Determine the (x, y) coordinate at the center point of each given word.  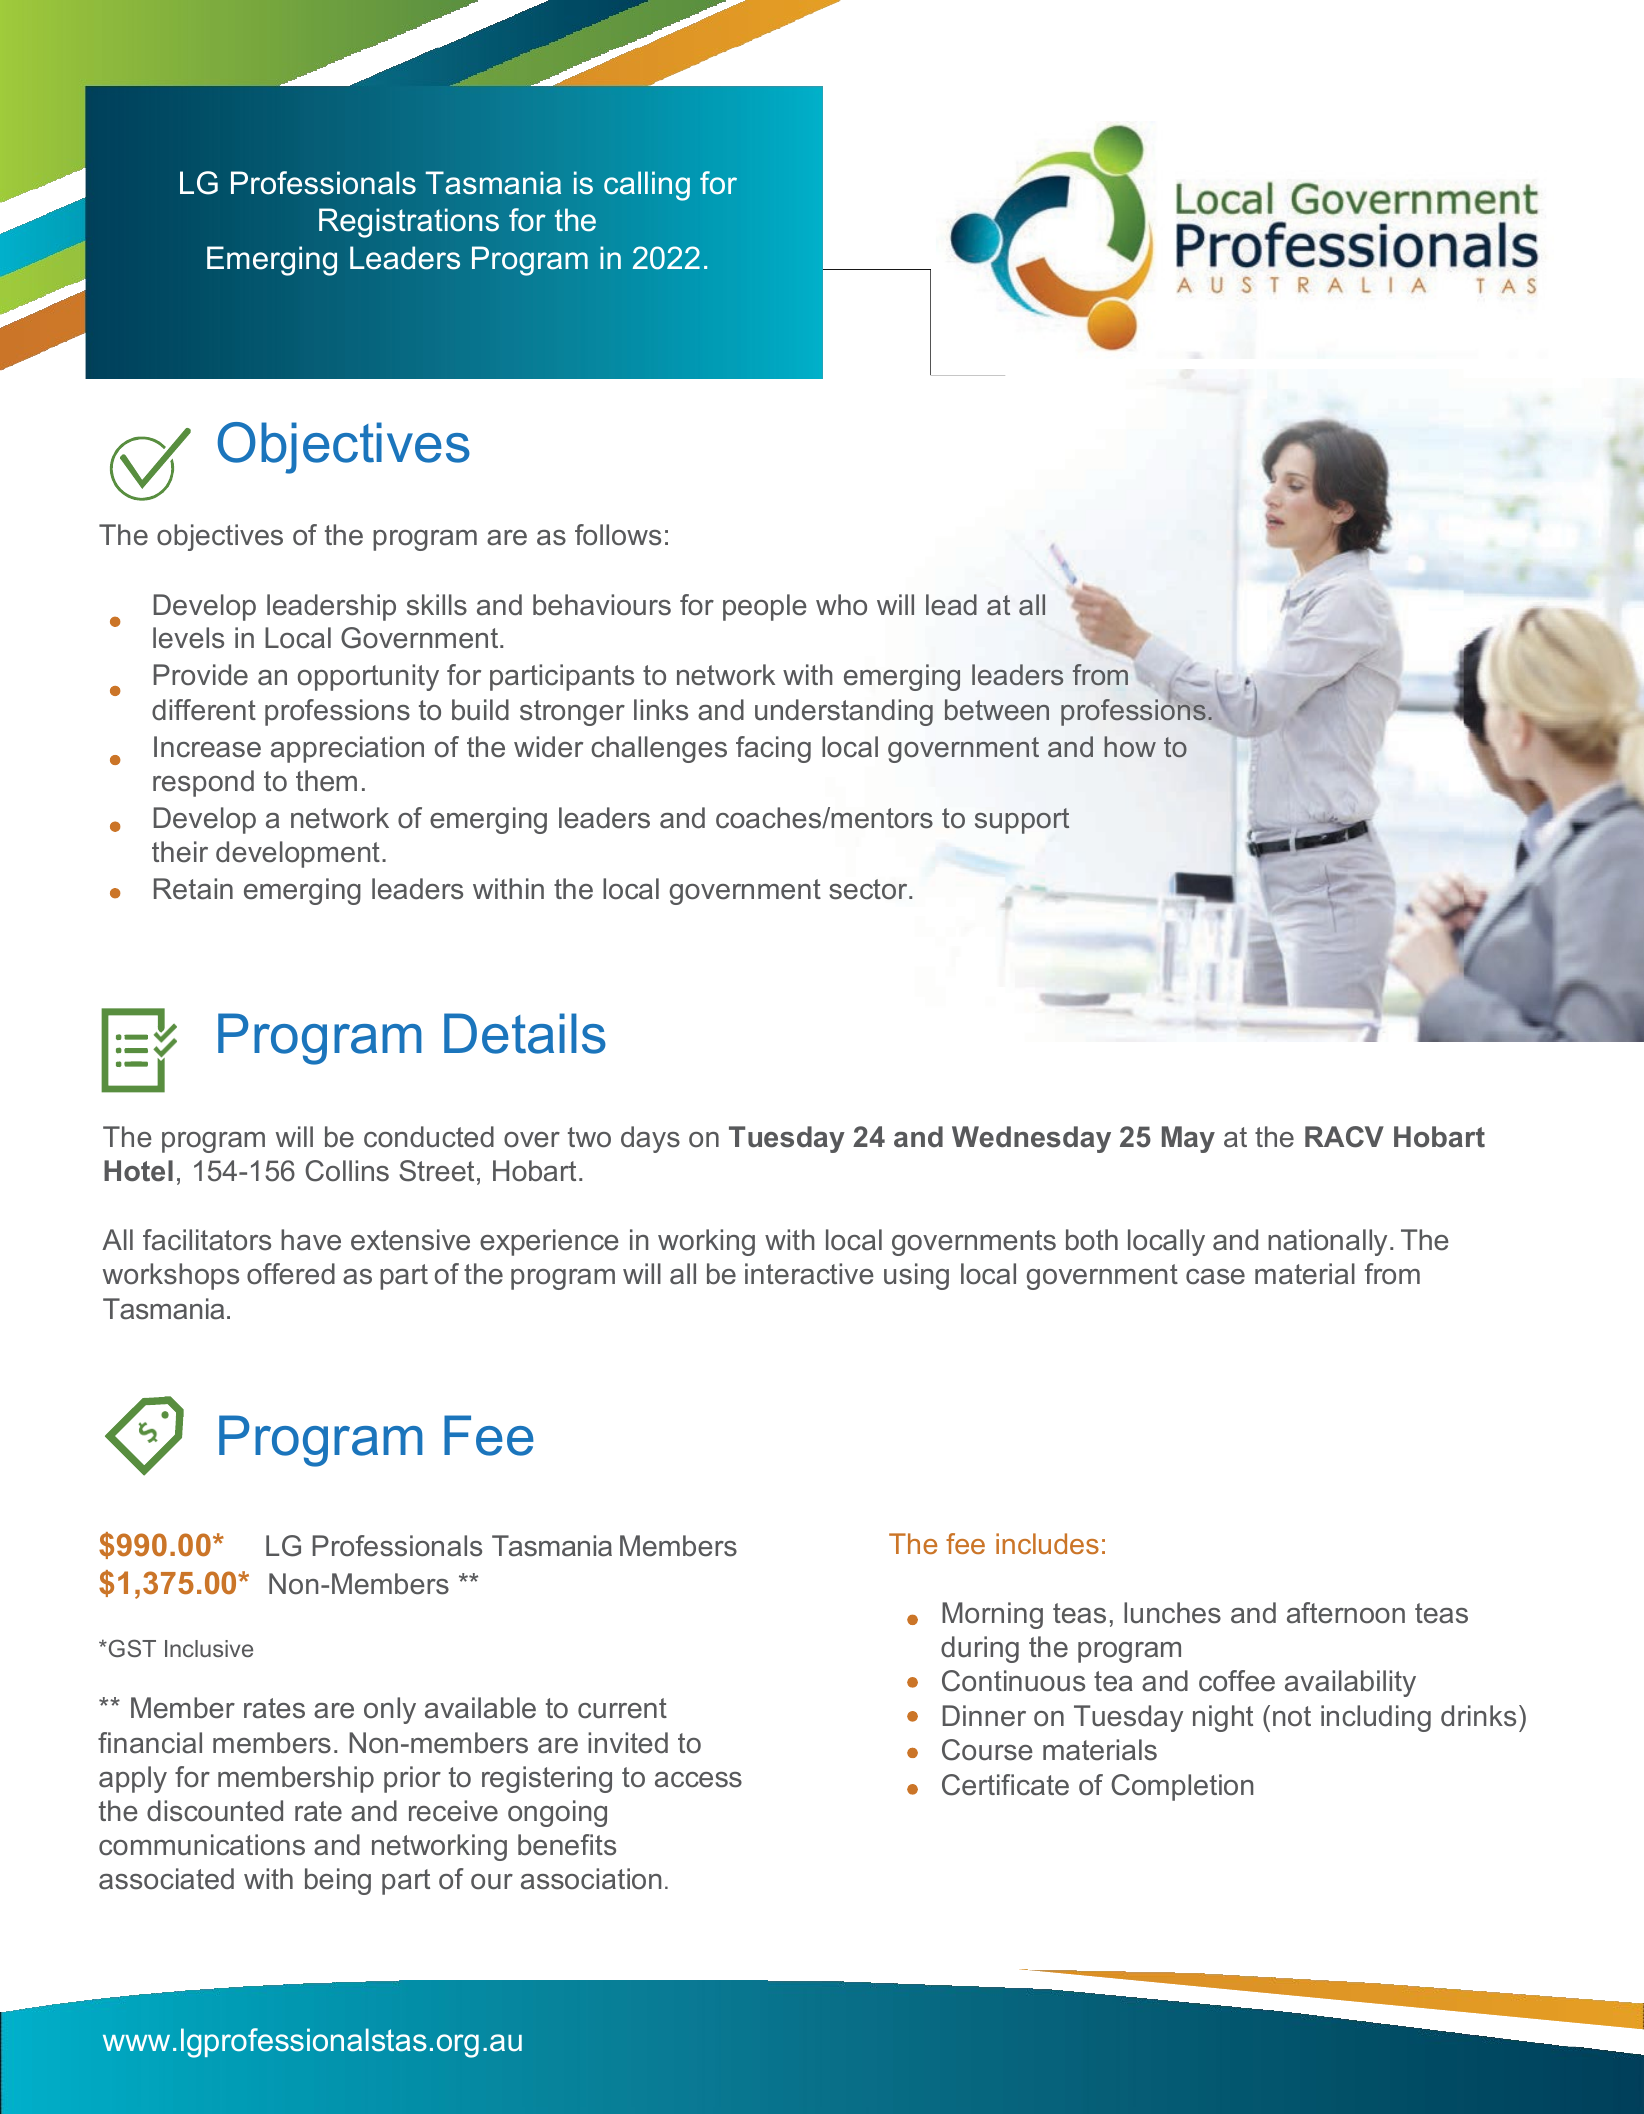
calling (647, 186)
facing (773, 749)
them (326, 781)
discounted (215, 1811)
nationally (1327, 1242)
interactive (809, 1274)
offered (291, 1274)
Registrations (409, 223)
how (1130, 746)
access (698, 1780)
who (841, 605)
